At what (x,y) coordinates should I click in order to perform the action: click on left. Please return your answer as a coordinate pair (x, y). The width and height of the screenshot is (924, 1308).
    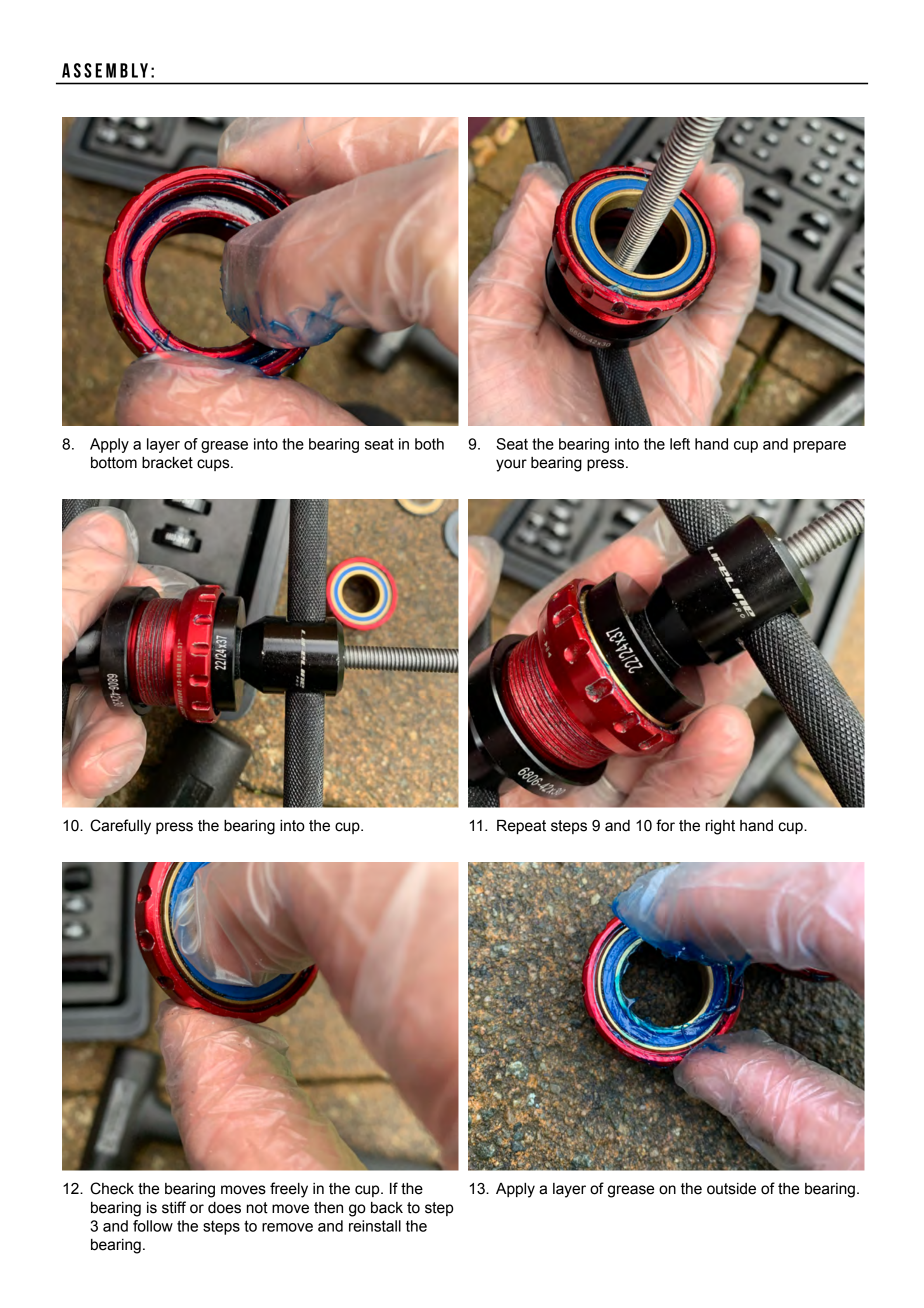
    Looking at the image, I should click on (680, 444).
